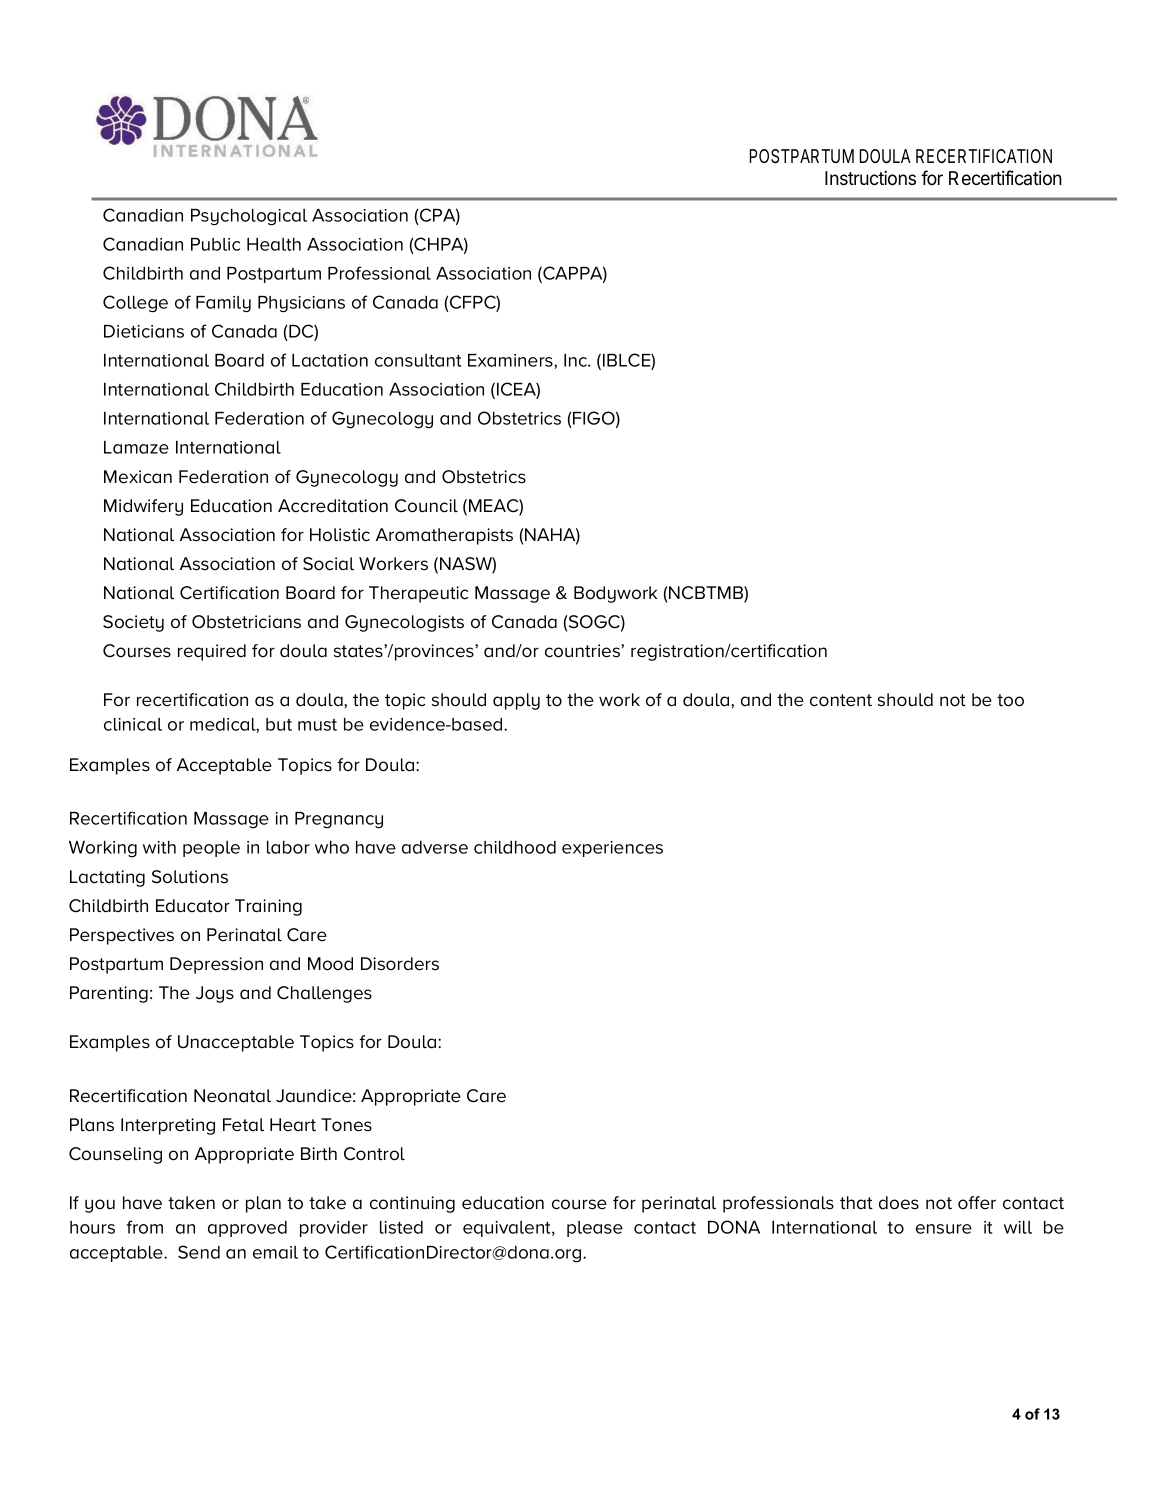 This document has height=1510, width=1167. What do you see at coordinates (247, 1229) in the document?
I see `approved` at bounding box center [247, 1229].
